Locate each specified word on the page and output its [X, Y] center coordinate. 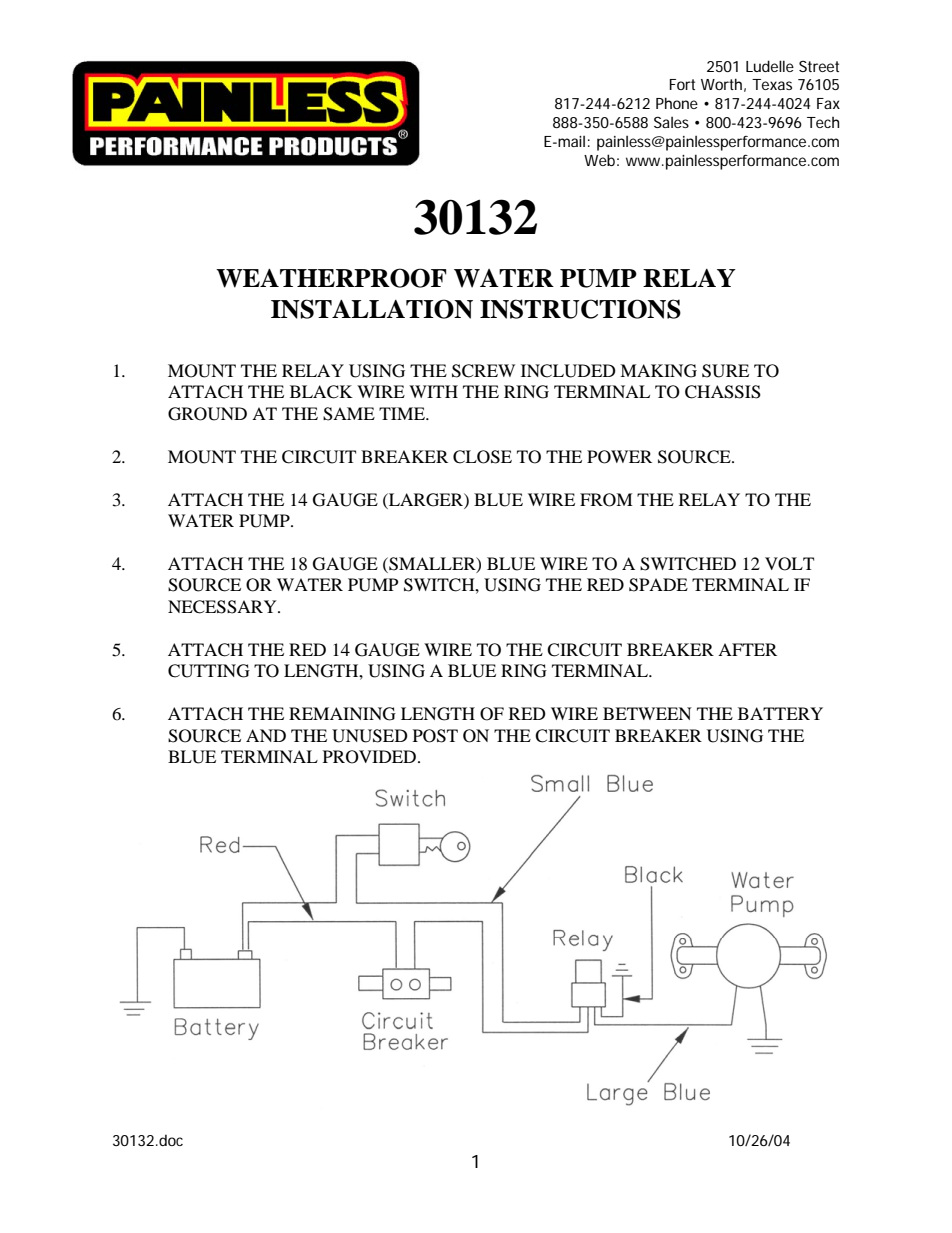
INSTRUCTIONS [580, 309]
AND [266, 735]
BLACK [321, 392]
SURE [725, 371]
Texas [772, 84]
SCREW [483, 371]
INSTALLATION [372, 309]
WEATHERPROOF [331, 278]
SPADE [658, 585]
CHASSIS [723, 392]
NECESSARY [223, 607]
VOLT [789, 564]
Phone [677, 103]
